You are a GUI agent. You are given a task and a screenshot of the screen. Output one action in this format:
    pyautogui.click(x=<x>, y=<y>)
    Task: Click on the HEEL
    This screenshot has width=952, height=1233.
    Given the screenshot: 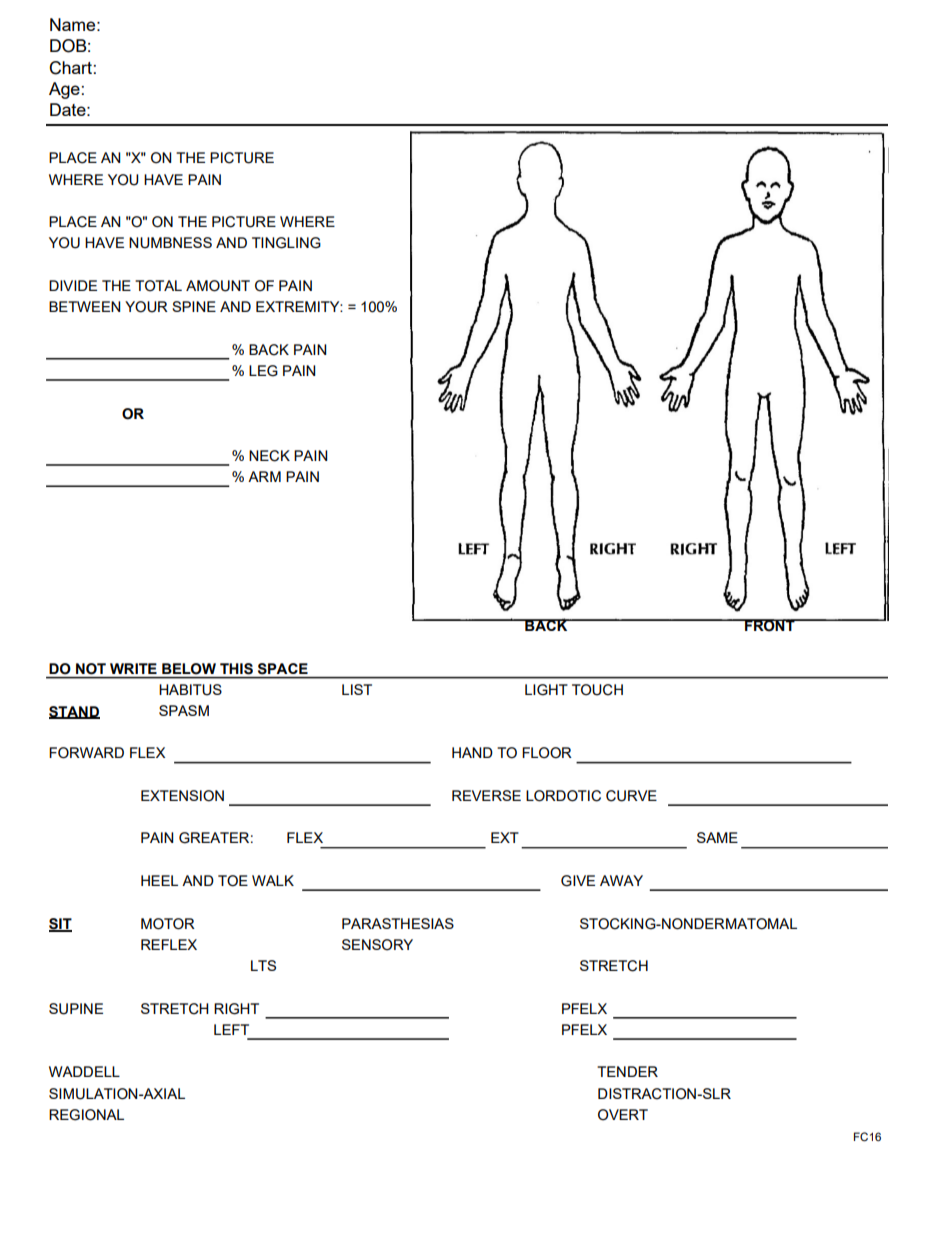 What is the action you would take?
    pyautogui.click(x=159, y=880)
